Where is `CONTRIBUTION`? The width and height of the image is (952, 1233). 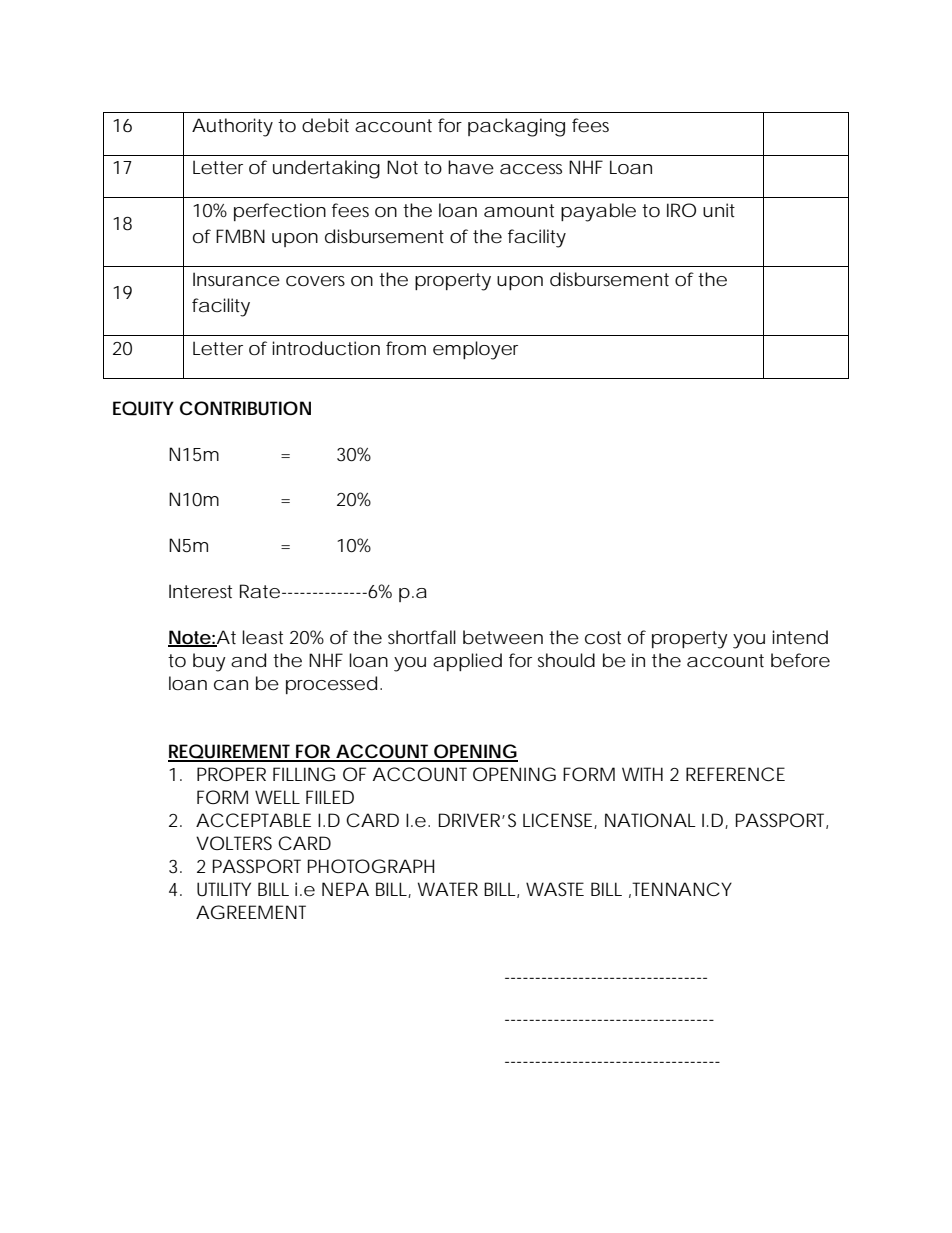 CONTRIBUTION is located at coordinates (245, 408).
